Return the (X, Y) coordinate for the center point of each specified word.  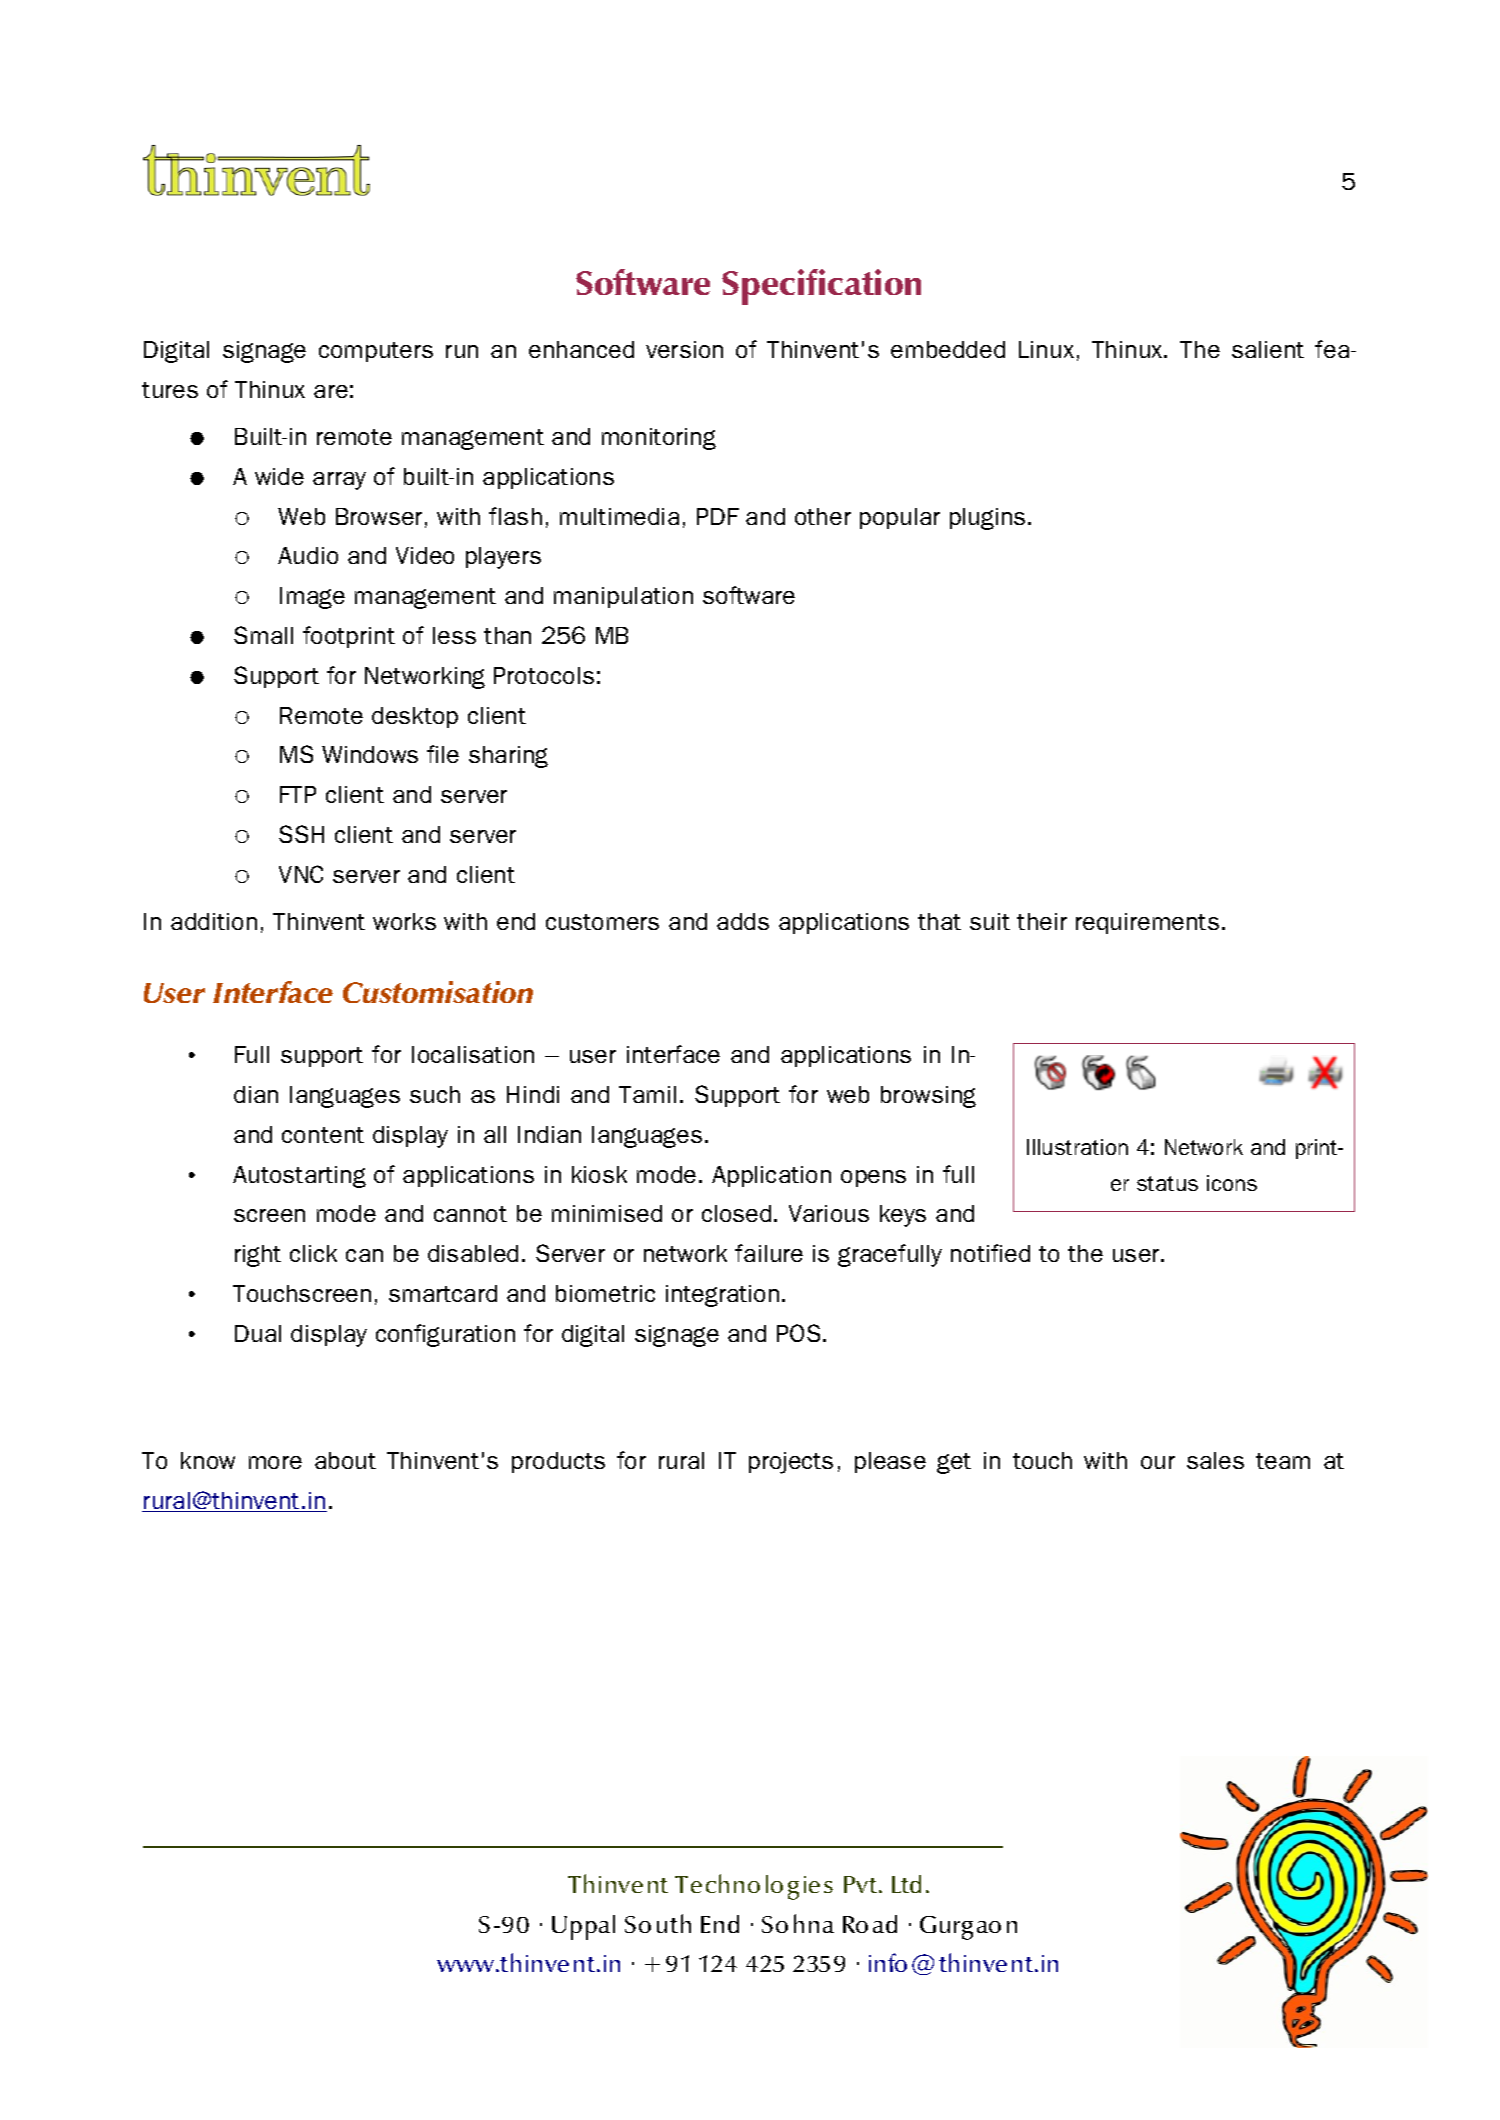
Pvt (862, 1884)
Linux (1046, 349)
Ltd (906, 1884)
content (323, 1135)
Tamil (647, 1094)
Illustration (1077, 1147)
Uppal (583, 1927)
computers (376, 352)
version (684, 349)
